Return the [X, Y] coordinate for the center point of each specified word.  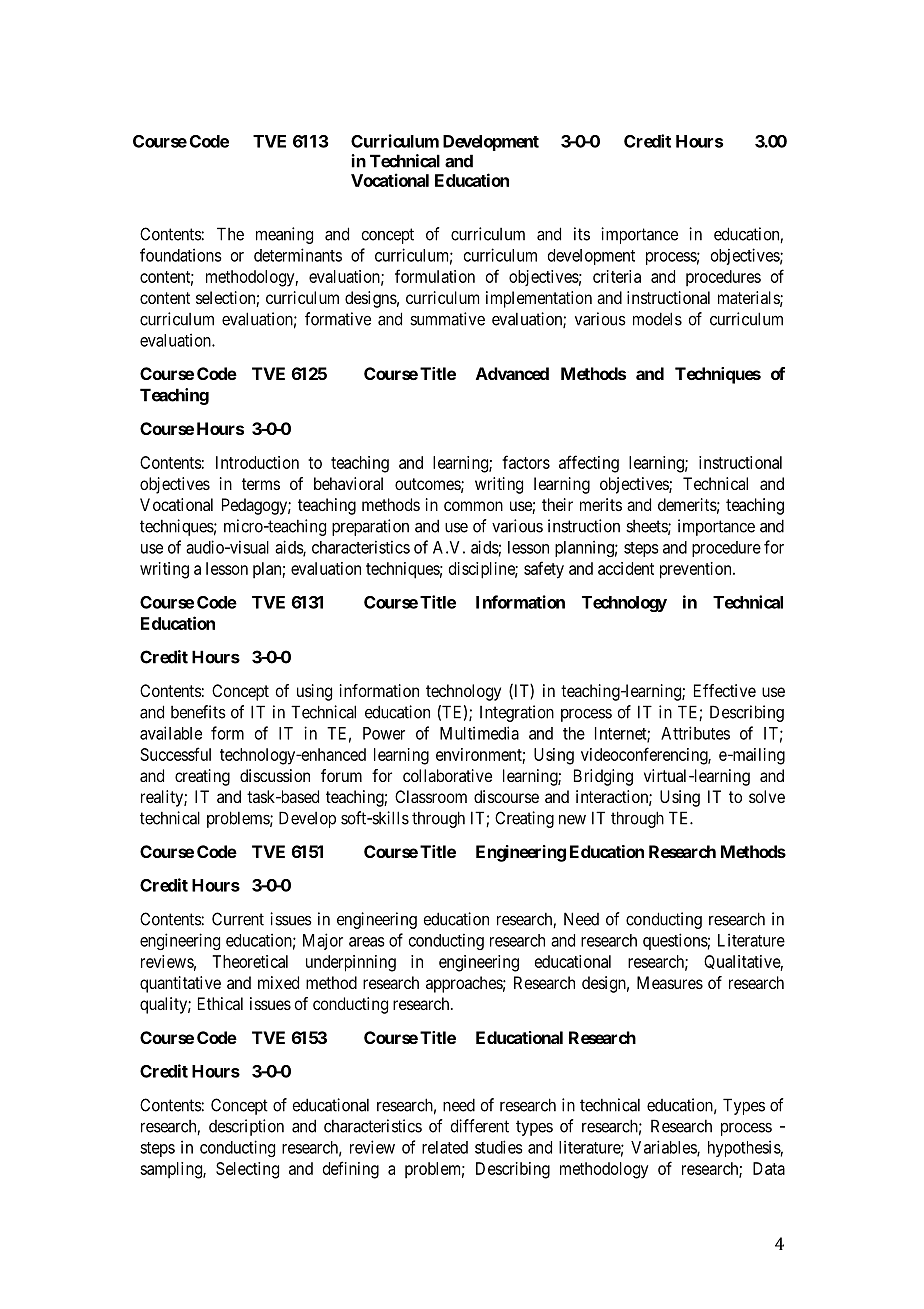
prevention [697, 570]
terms [261, 484]
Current [238, 919]
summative [447, 319]
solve [767, 796]
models [657, 319]
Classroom [431, 796]
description [246, 1127]
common [473, 506]
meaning [284, 235]
